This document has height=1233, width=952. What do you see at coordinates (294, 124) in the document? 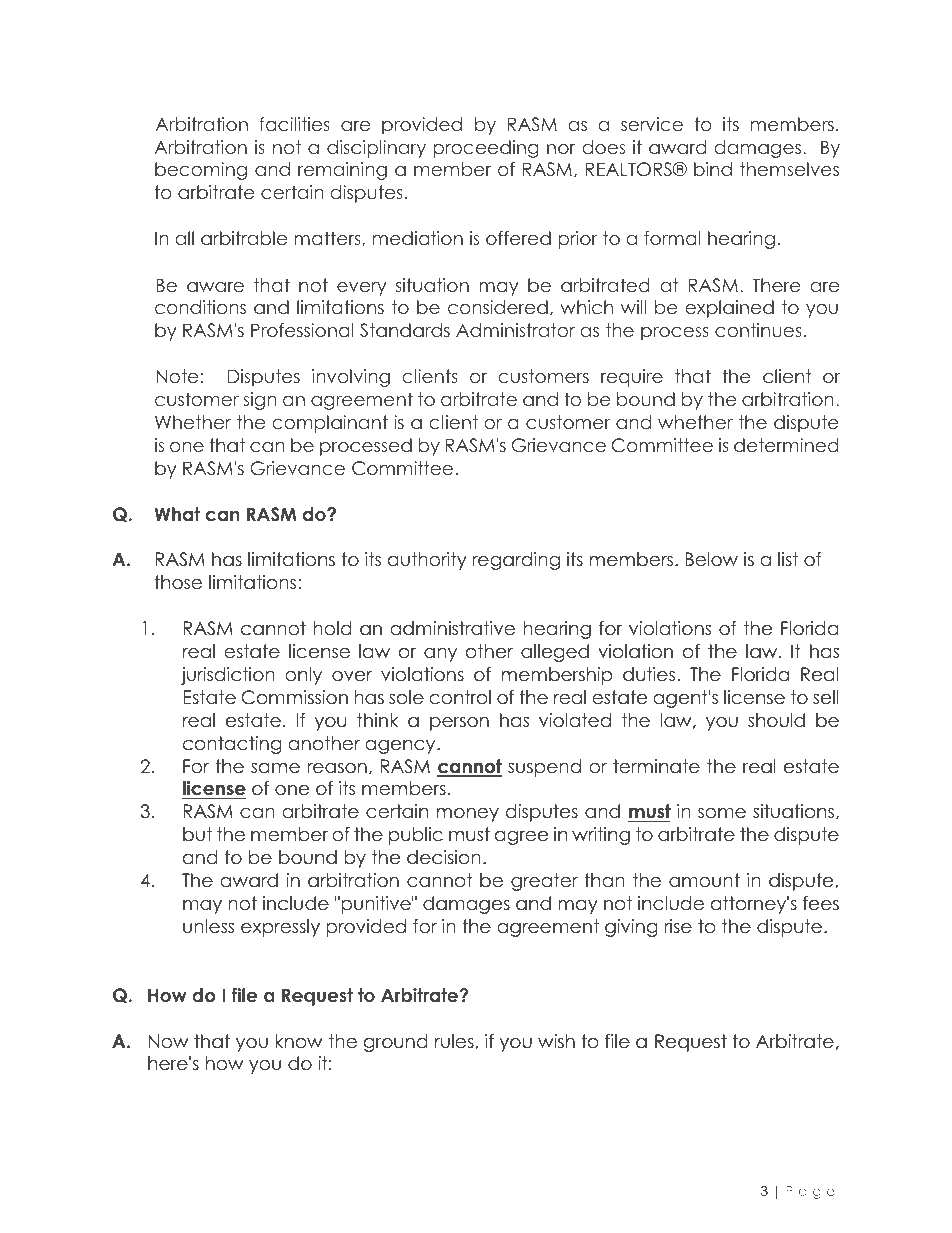
I see `facilities` at bounding box center [294, 124].
